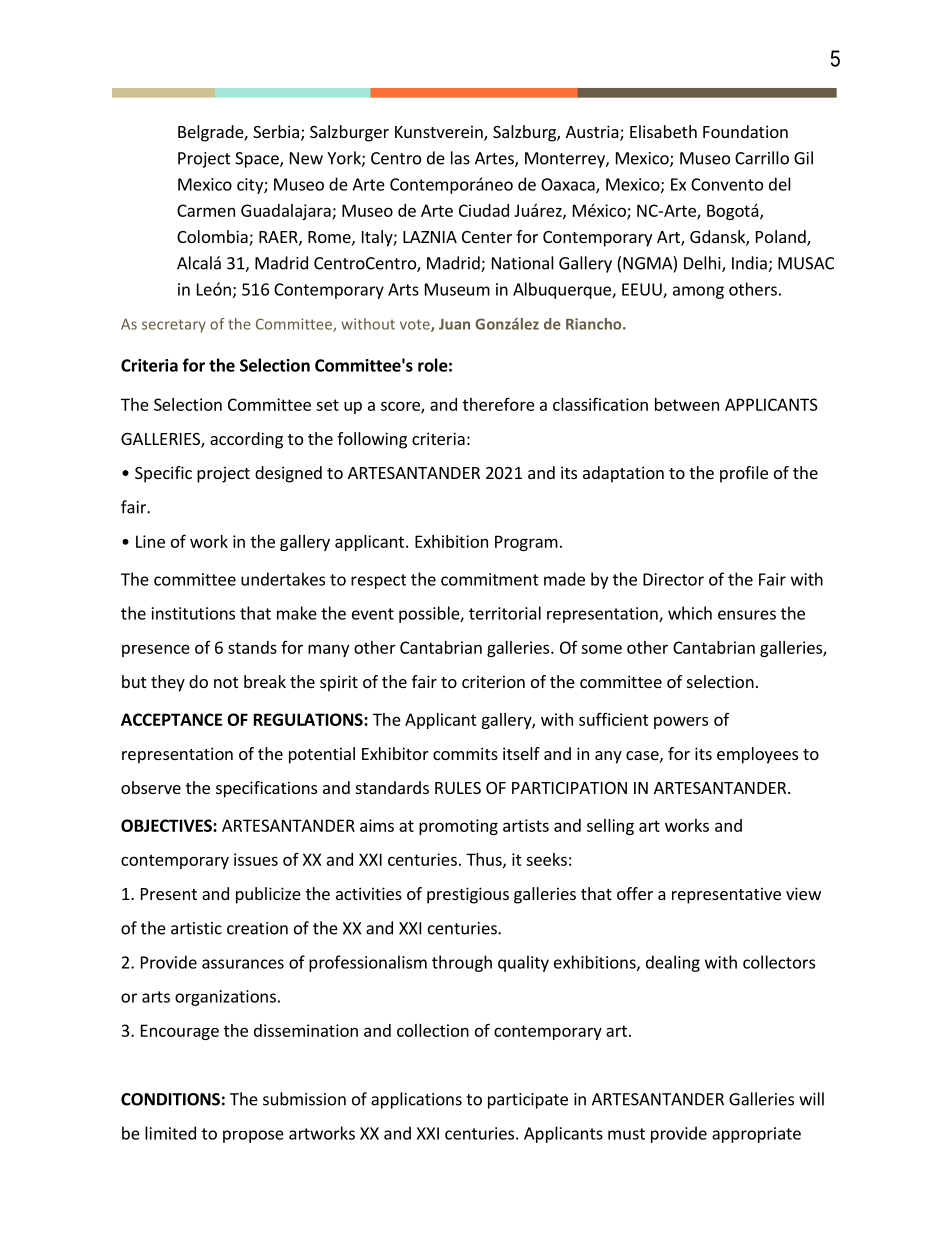  What do you see at coordinates (756, 1135) in the page?
I see `appropriate` at bounding box center [756, 1135].
